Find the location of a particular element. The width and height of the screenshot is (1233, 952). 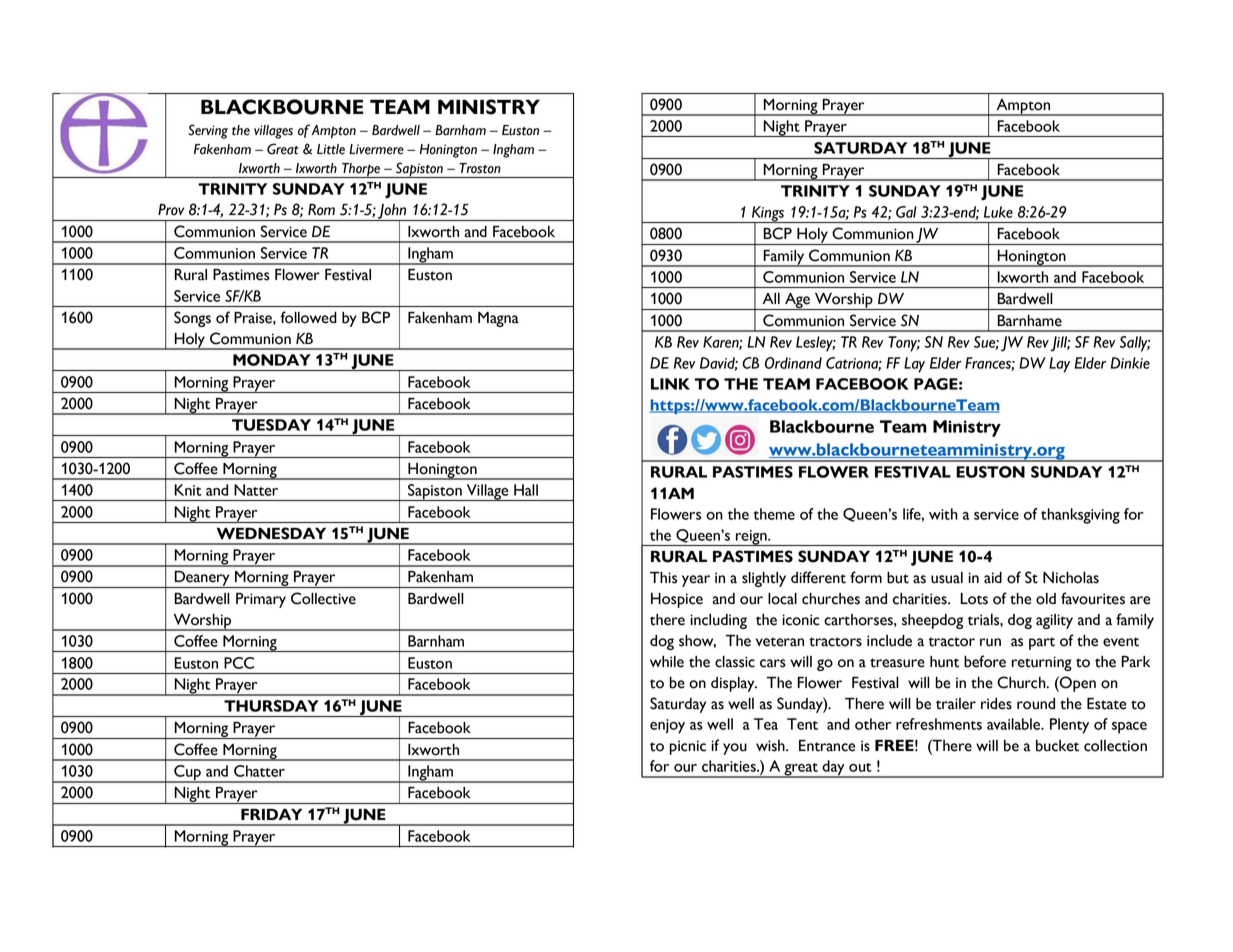

PCC is located at coordinates (239, 663).
